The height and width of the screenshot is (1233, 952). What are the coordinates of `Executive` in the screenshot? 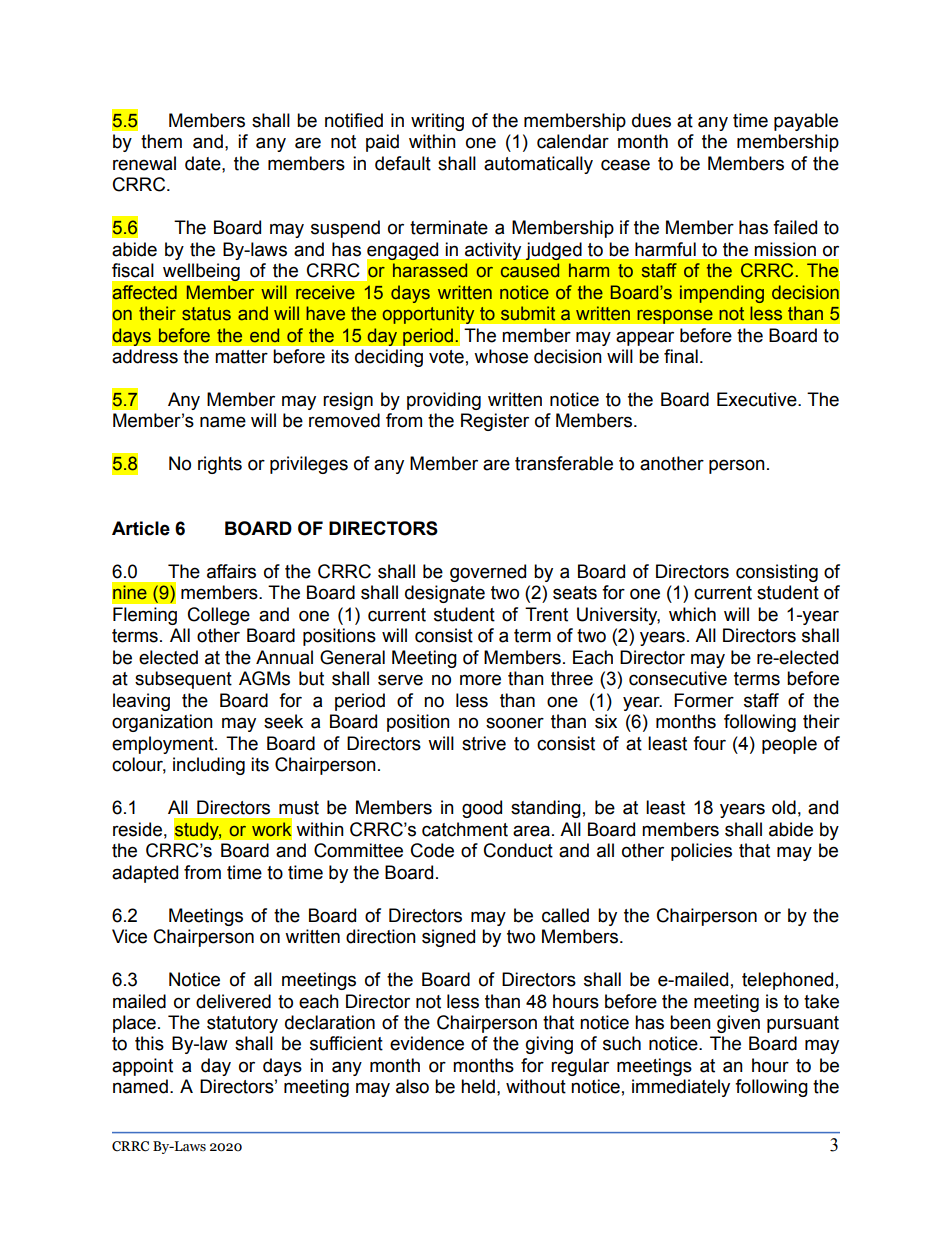 It's located at (758, 399).
